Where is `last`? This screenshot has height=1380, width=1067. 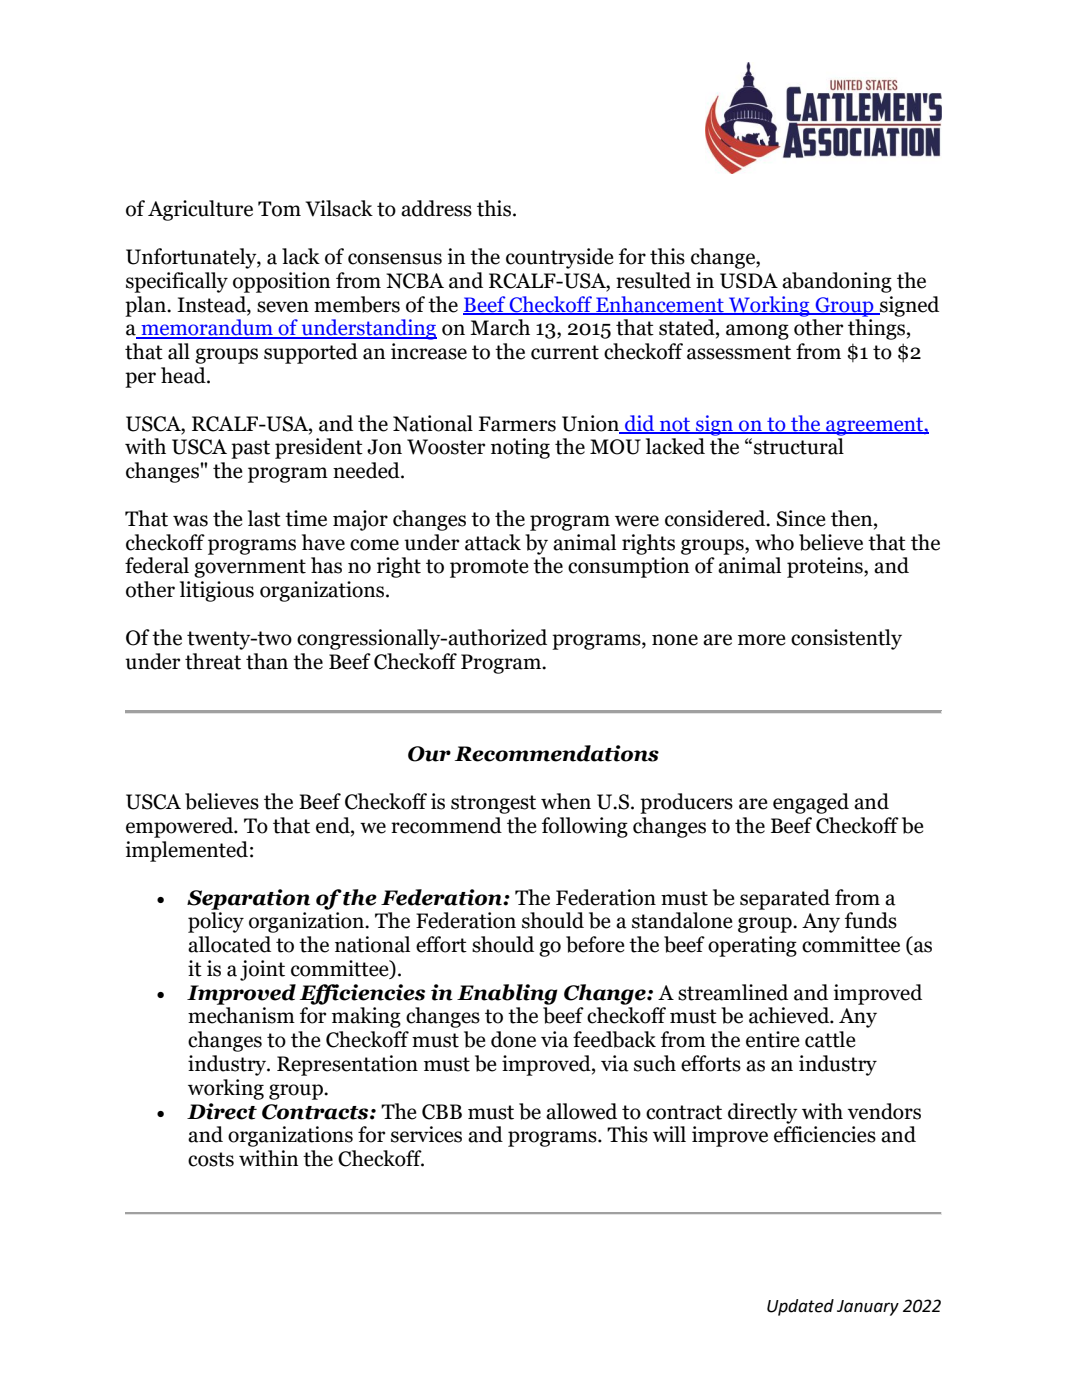 last is located at coordinates (264, 518).
